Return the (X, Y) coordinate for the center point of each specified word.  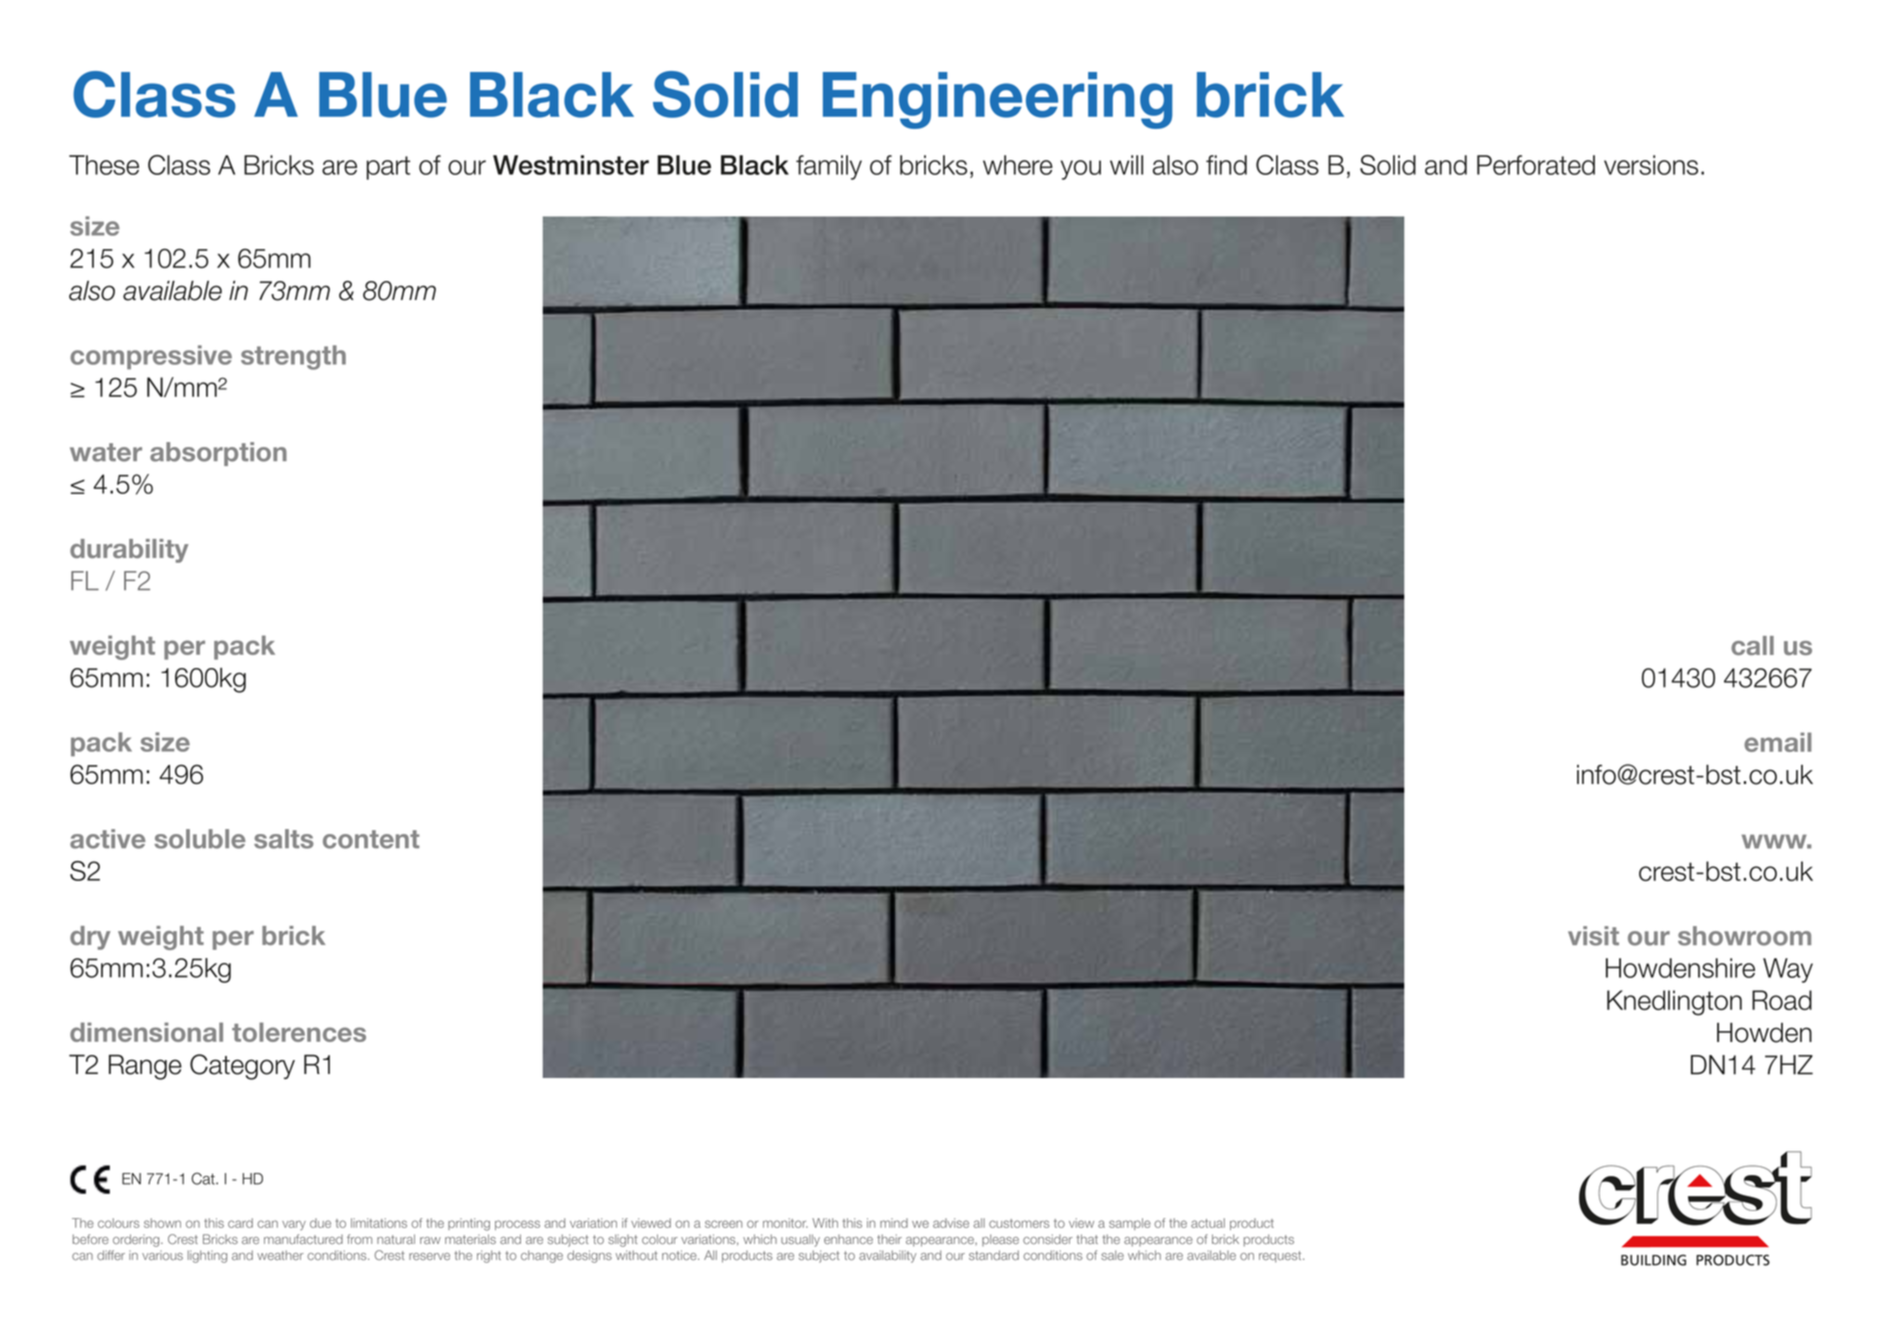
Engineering (997, 100)
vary (294, 1225)
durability (129, 551)
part (388, 168)
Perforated (1536, 165)
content (371, 839)
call (1752, 645)
